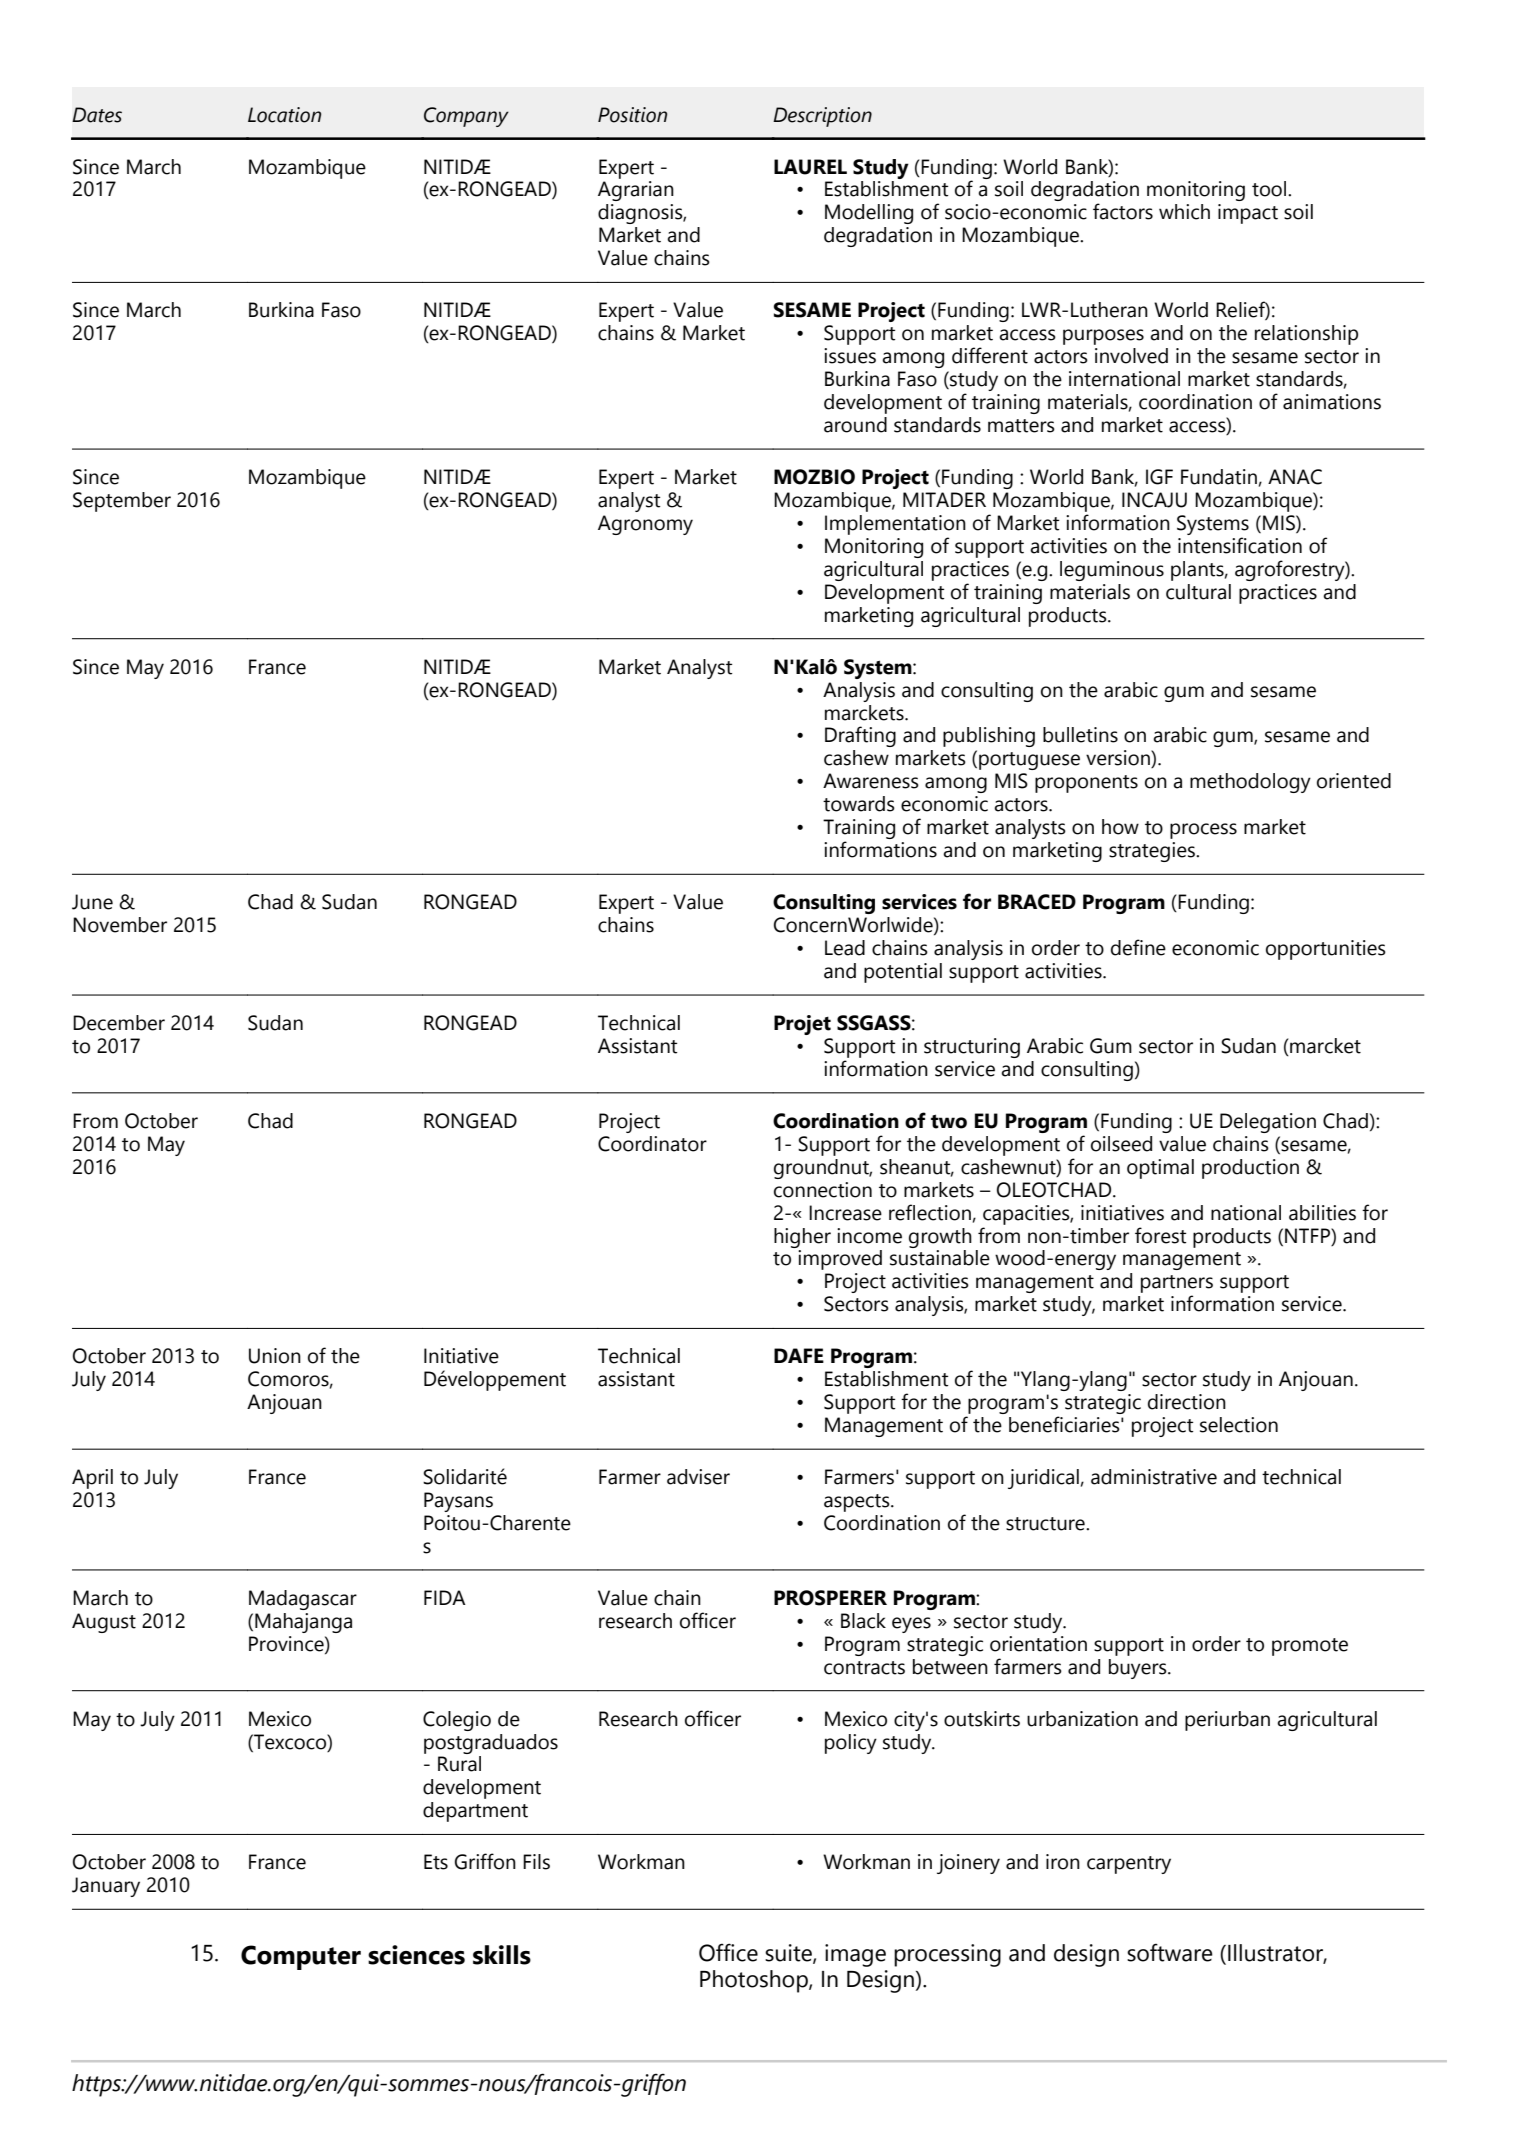  What do you see at coordinates (119, 1023) in the image?
I see `December` at bounding box center [119, 1023].
